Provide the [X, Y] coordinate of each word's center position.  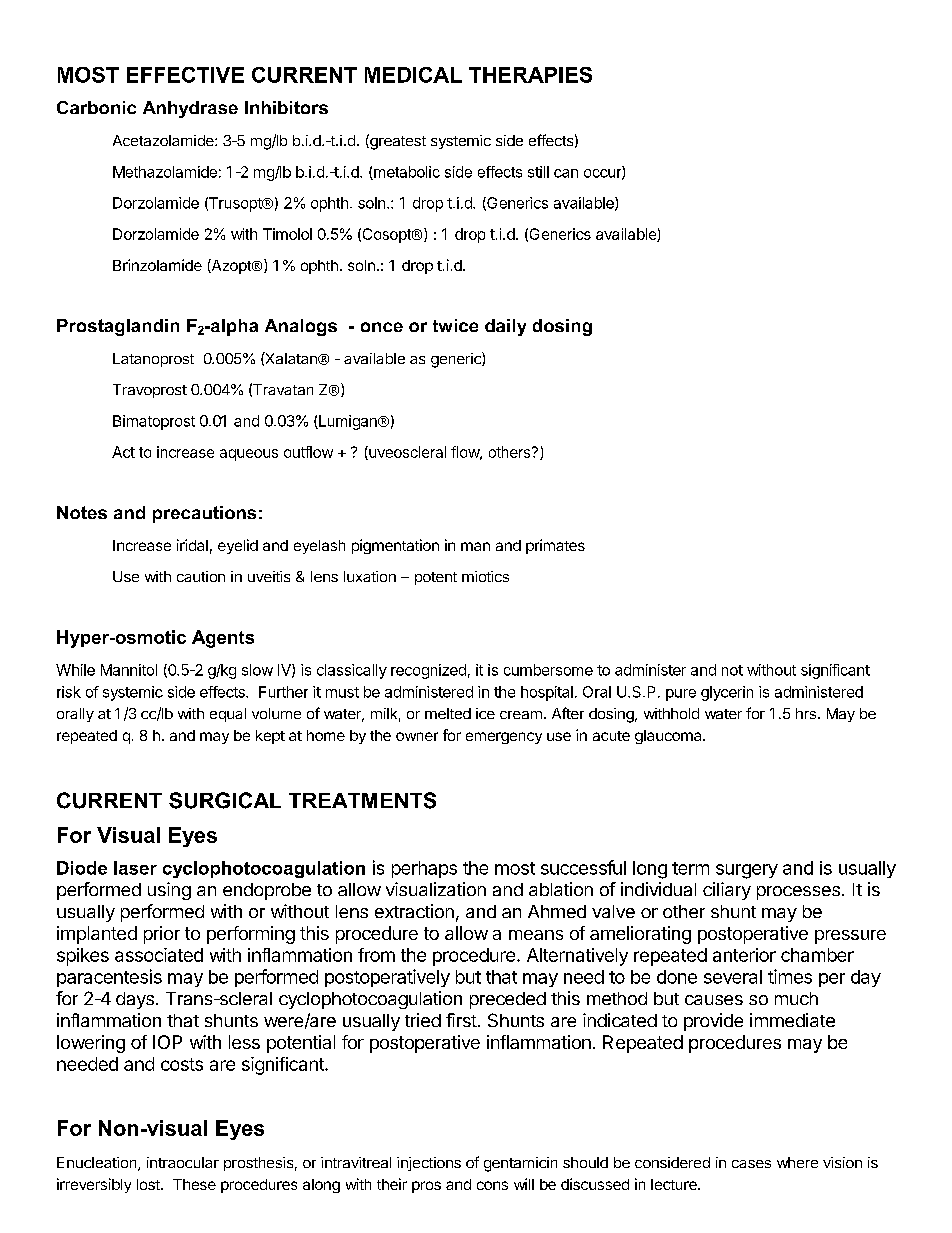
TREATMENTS [362, 800]
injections [429, 1164]
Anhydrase [190, 109]
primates [555, 546]
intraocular [183, 1162]
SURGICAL [225, 800]
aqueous [249, 455]
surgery [747, 871]
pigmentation [395, 546]
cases [751, 1164]
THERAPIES [530, 75]
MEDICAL [413, 75]
